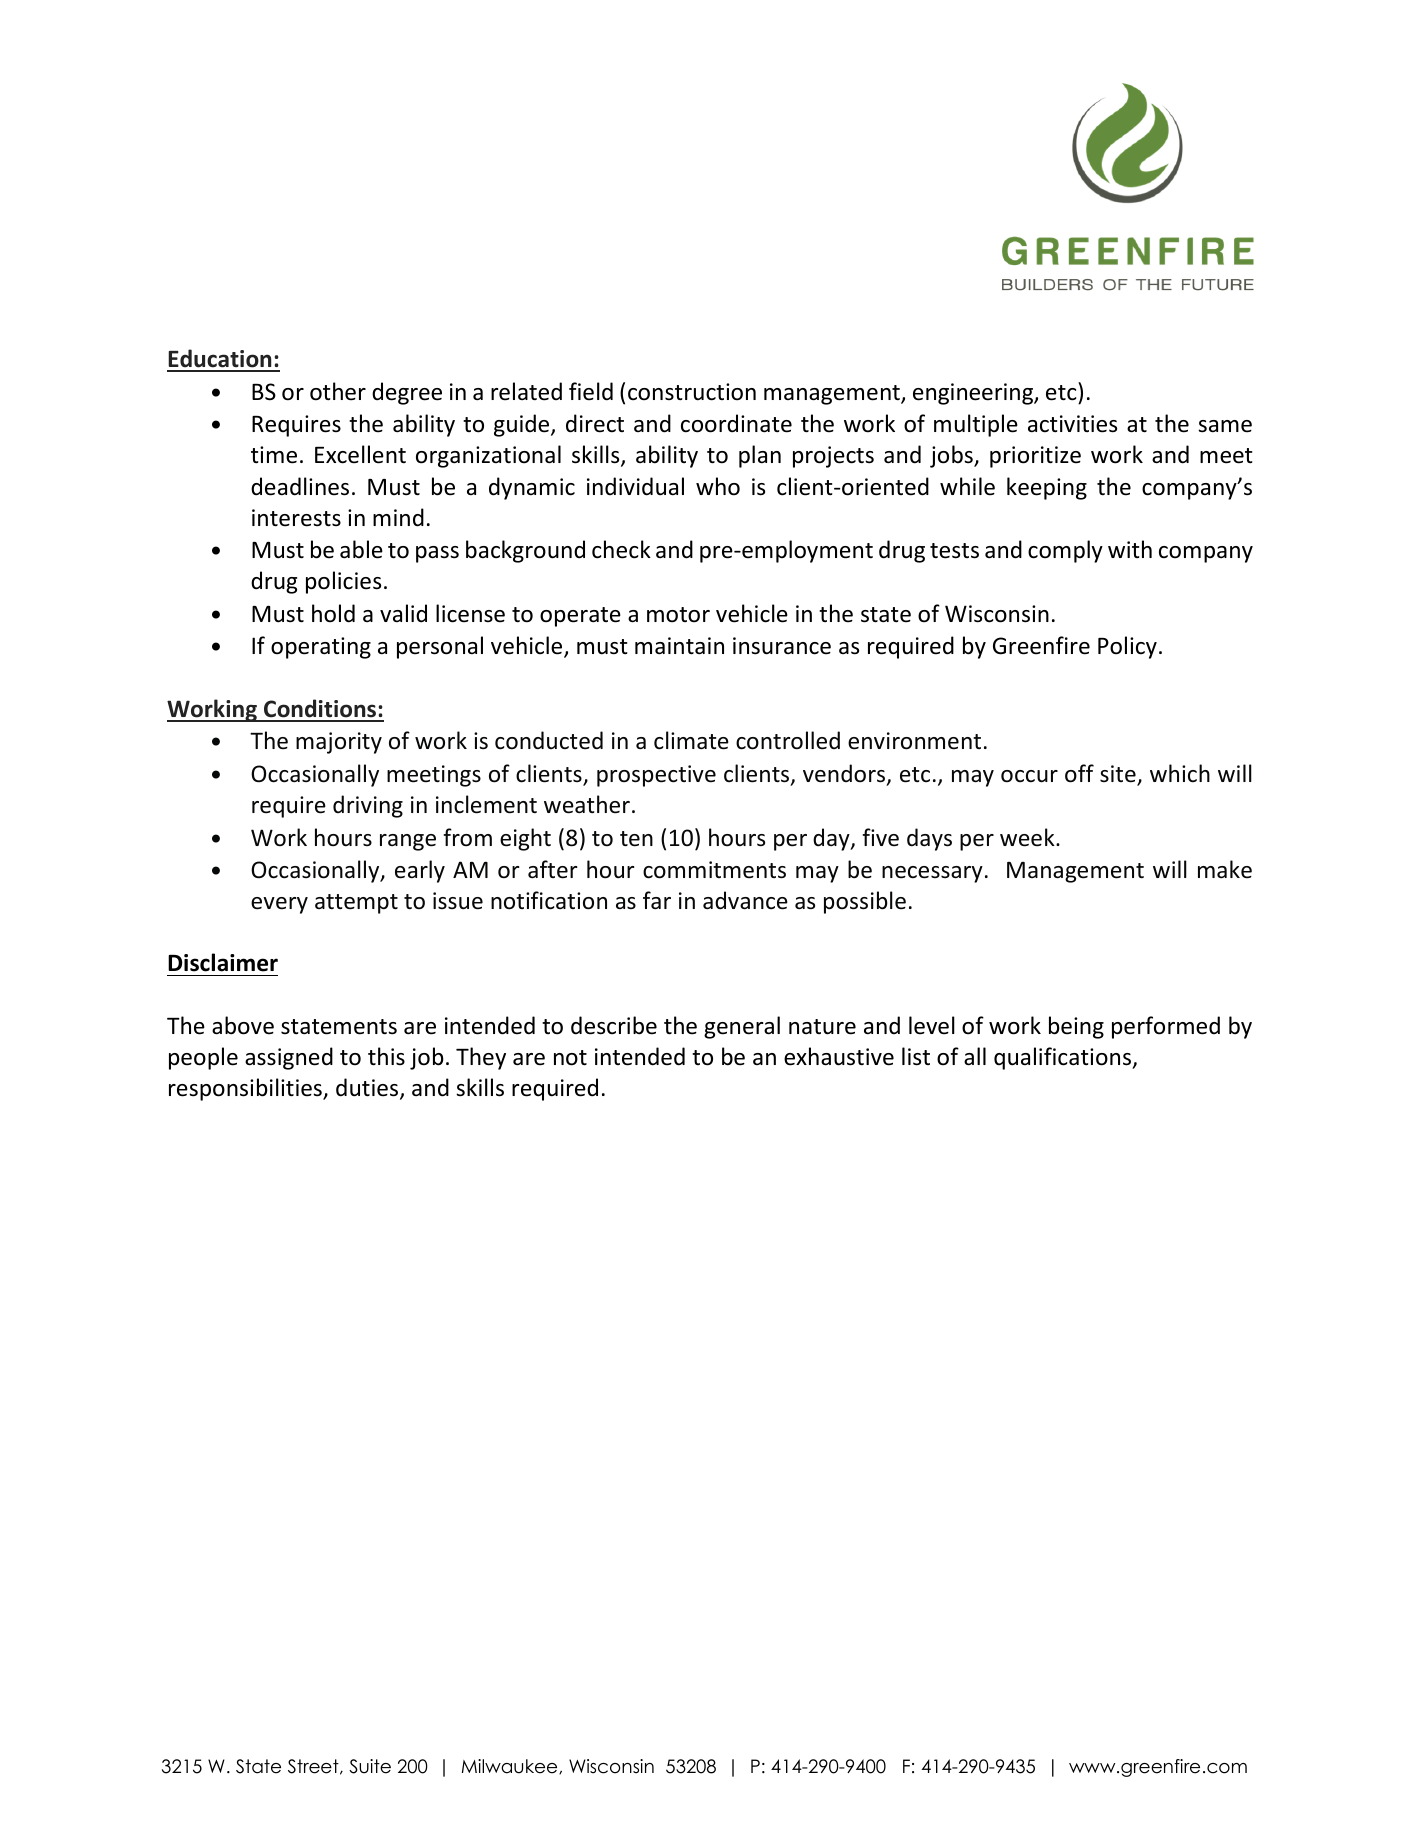  I want to click on attempt, so click(356, 904).
